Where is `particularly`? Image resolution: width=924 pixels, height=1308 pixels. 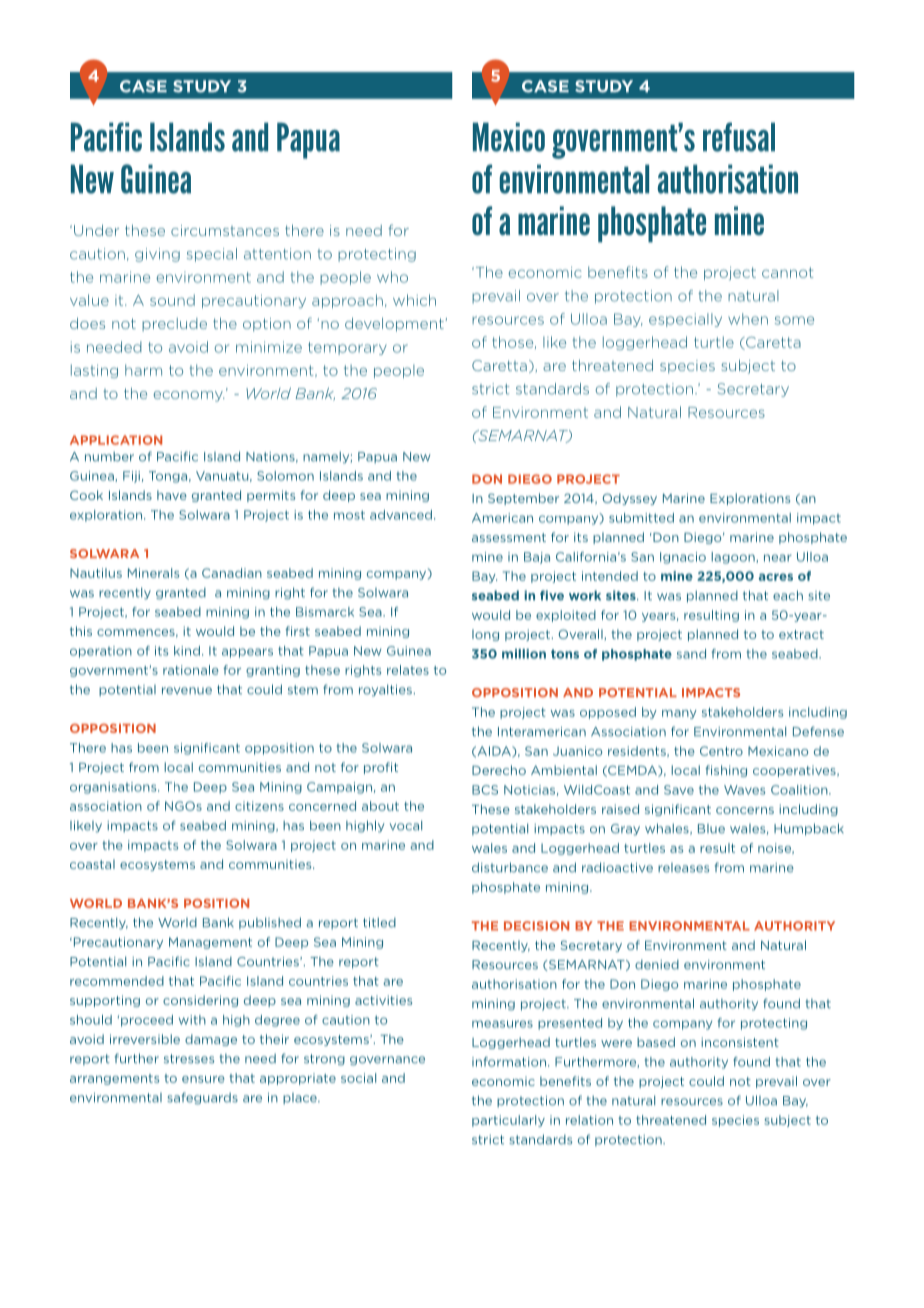 particularly is located at coordinates (508, 1121).
